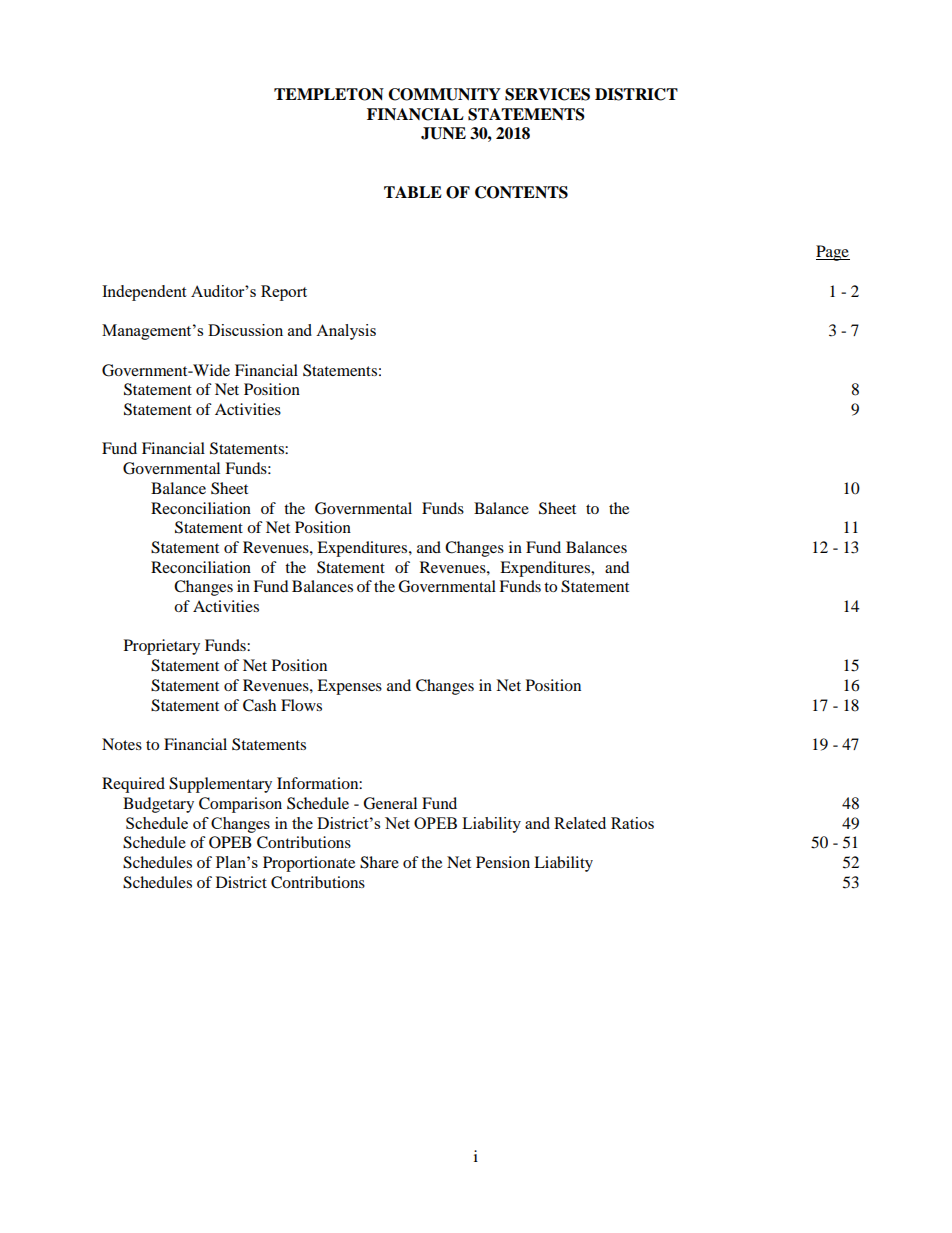  I want to click on Comparison, so click(240, 805).
